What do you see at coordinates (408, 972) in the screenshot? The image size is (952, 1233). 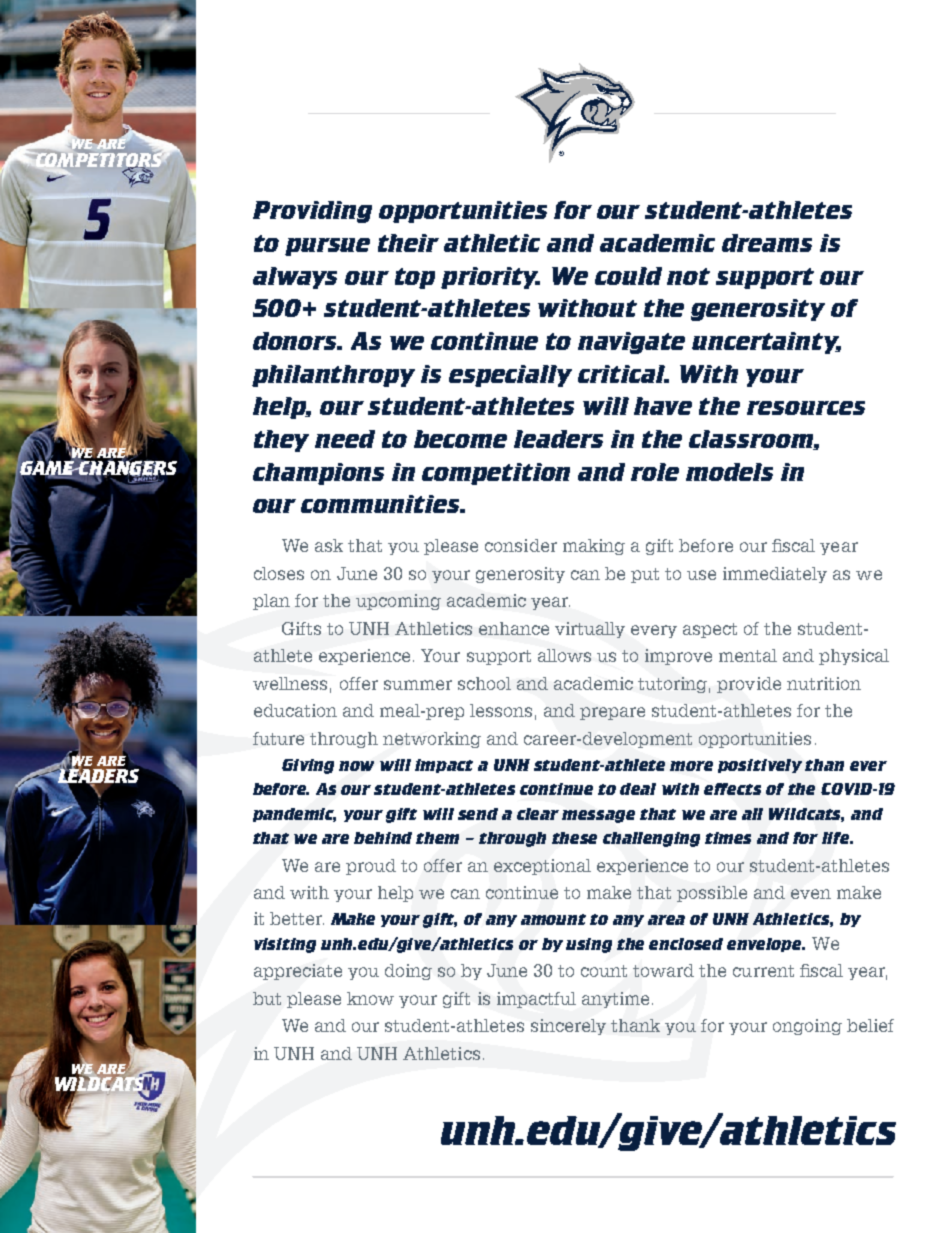 I see `doing` at bounding box center [408, 972].
